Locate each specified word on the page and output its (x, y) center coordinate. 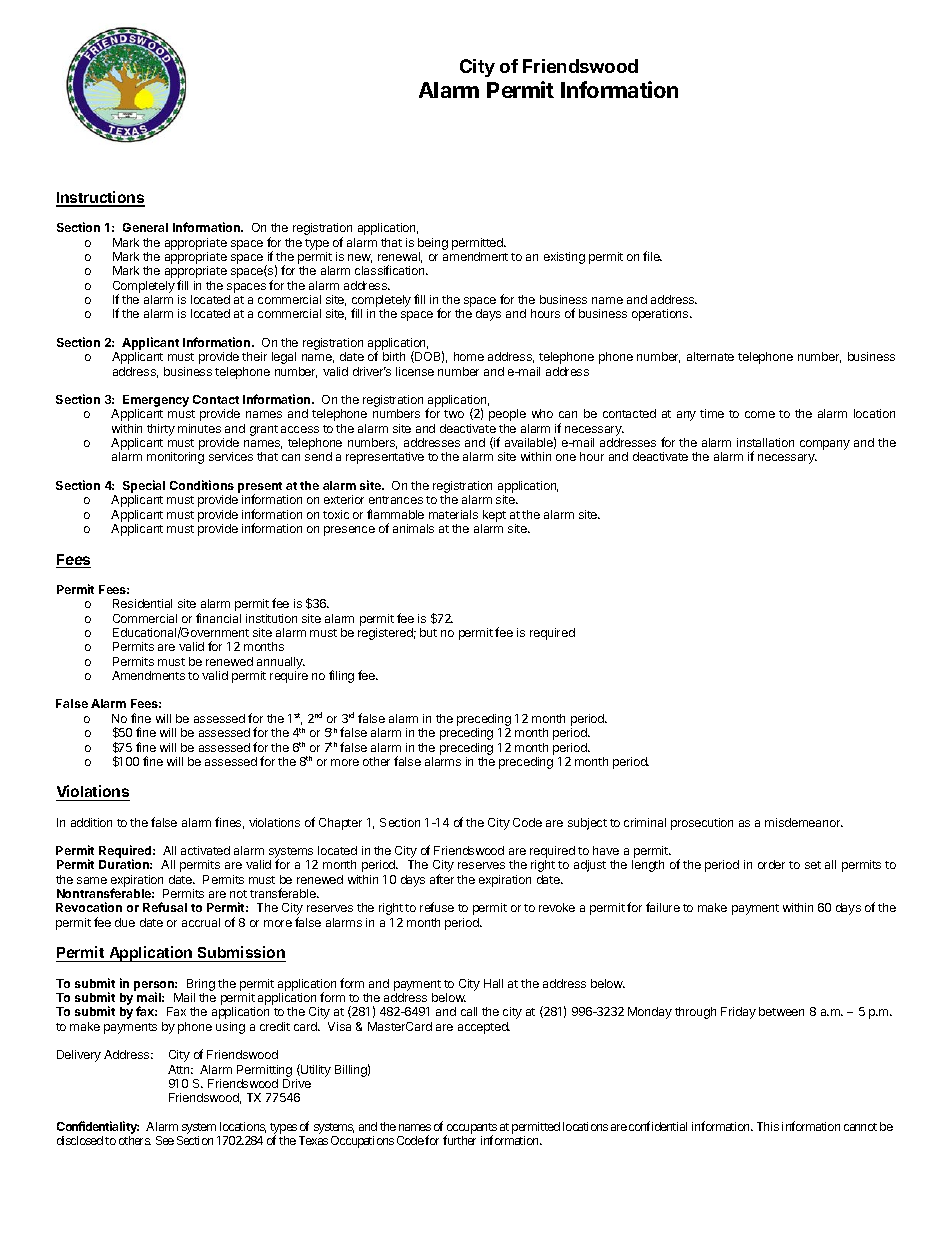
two (454, 414)
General (145, 227)
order (771, 864)
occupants (471, 1130)
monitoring (175, 458)
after (442, 879)
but (428, 632)
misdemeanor (804, 822)
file (652, 256)
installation (765, 442)
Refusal (165, 907)
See (165, 1140)
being (433, 244)
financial (218, 618)
